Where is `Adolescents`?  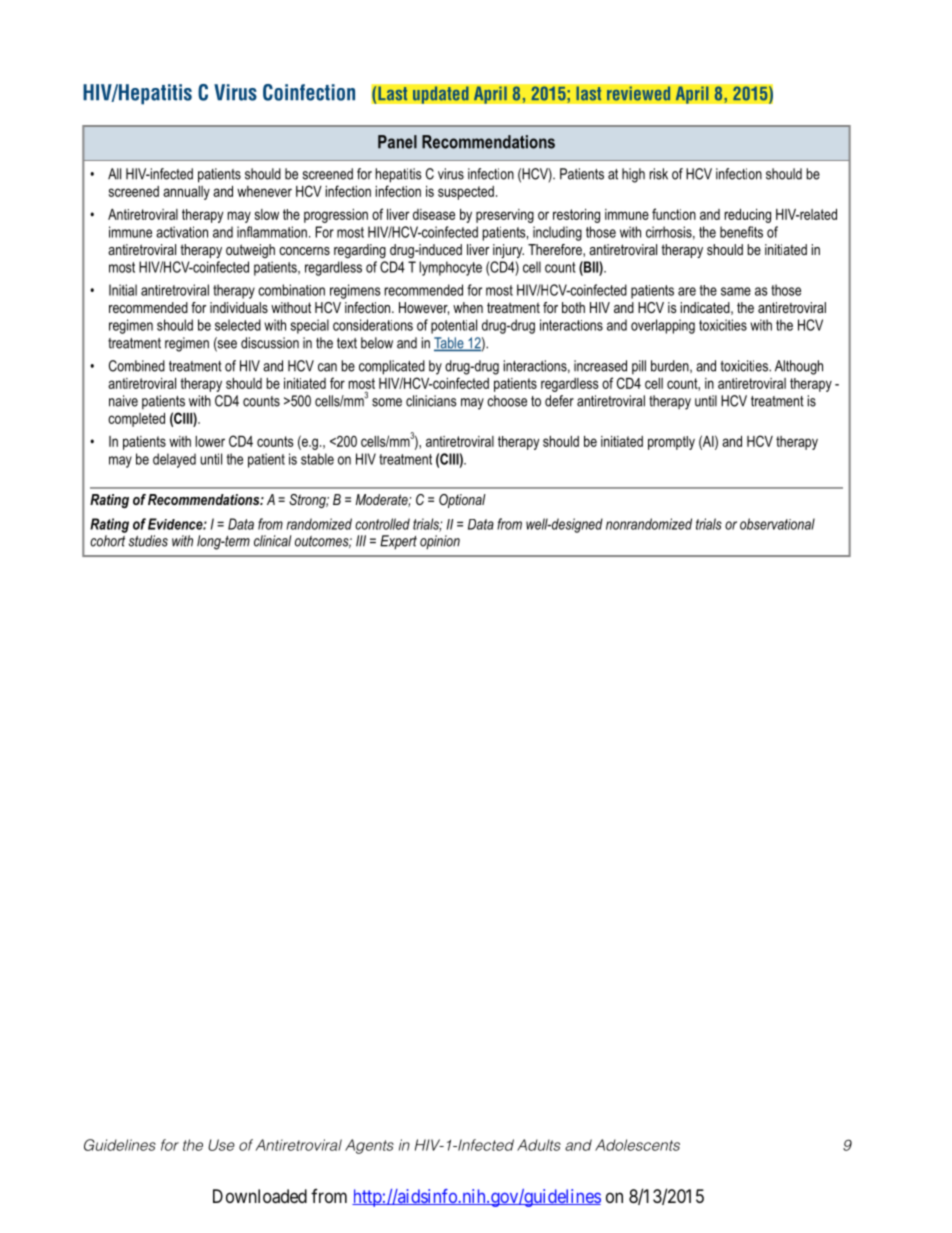
Adolescents is located at coordinates (637, 1145).
